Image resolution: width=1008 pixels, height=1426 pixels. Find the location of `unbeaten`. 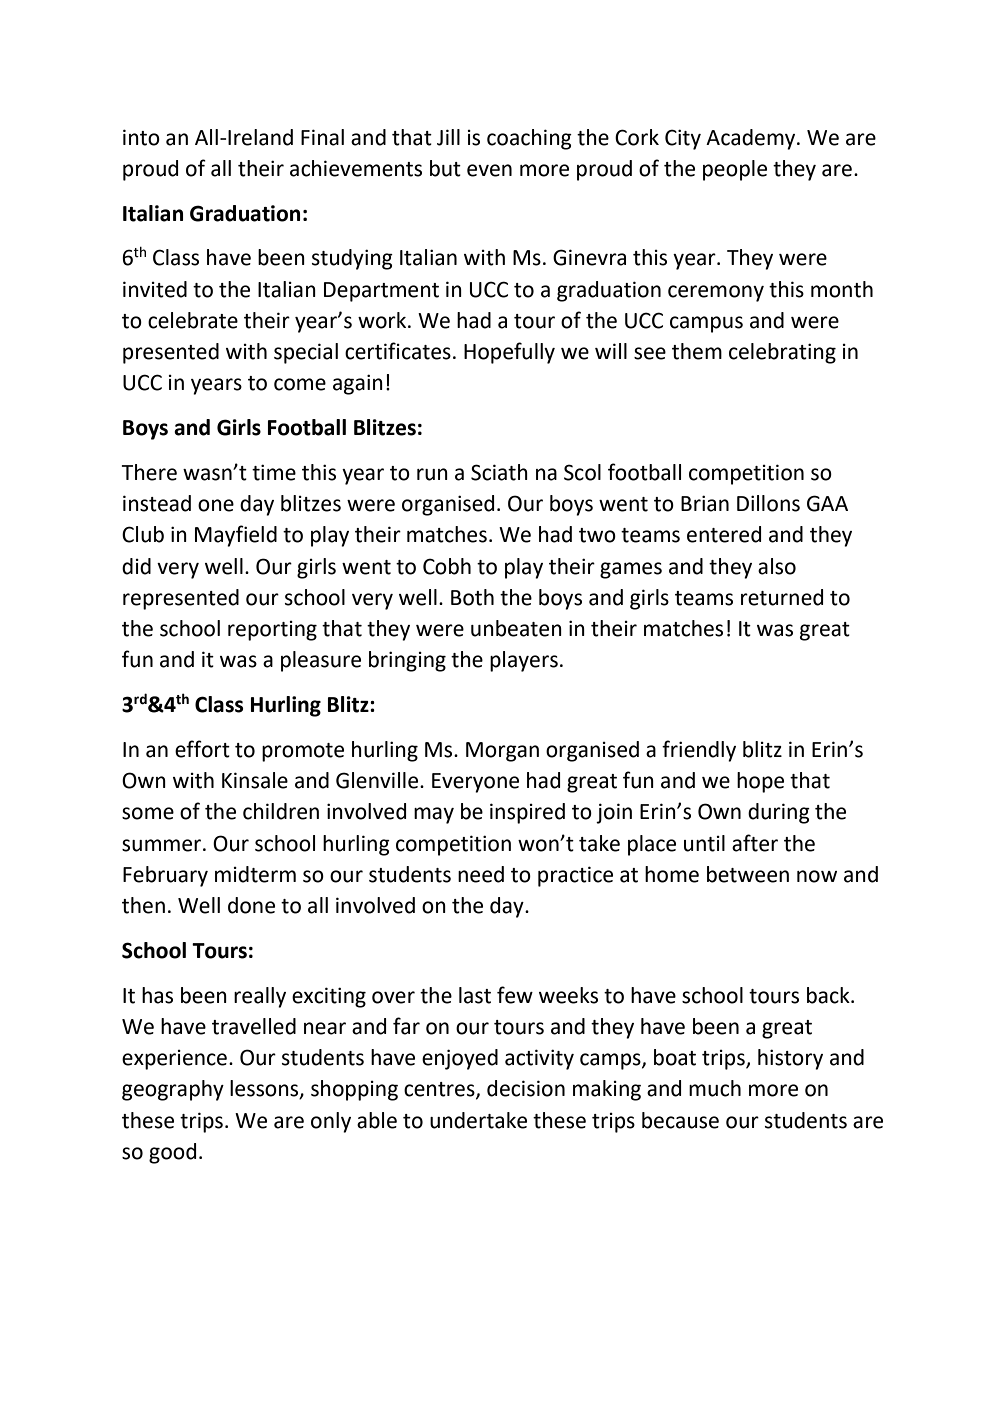

unbeaten is located at coordinates (516, 628).
